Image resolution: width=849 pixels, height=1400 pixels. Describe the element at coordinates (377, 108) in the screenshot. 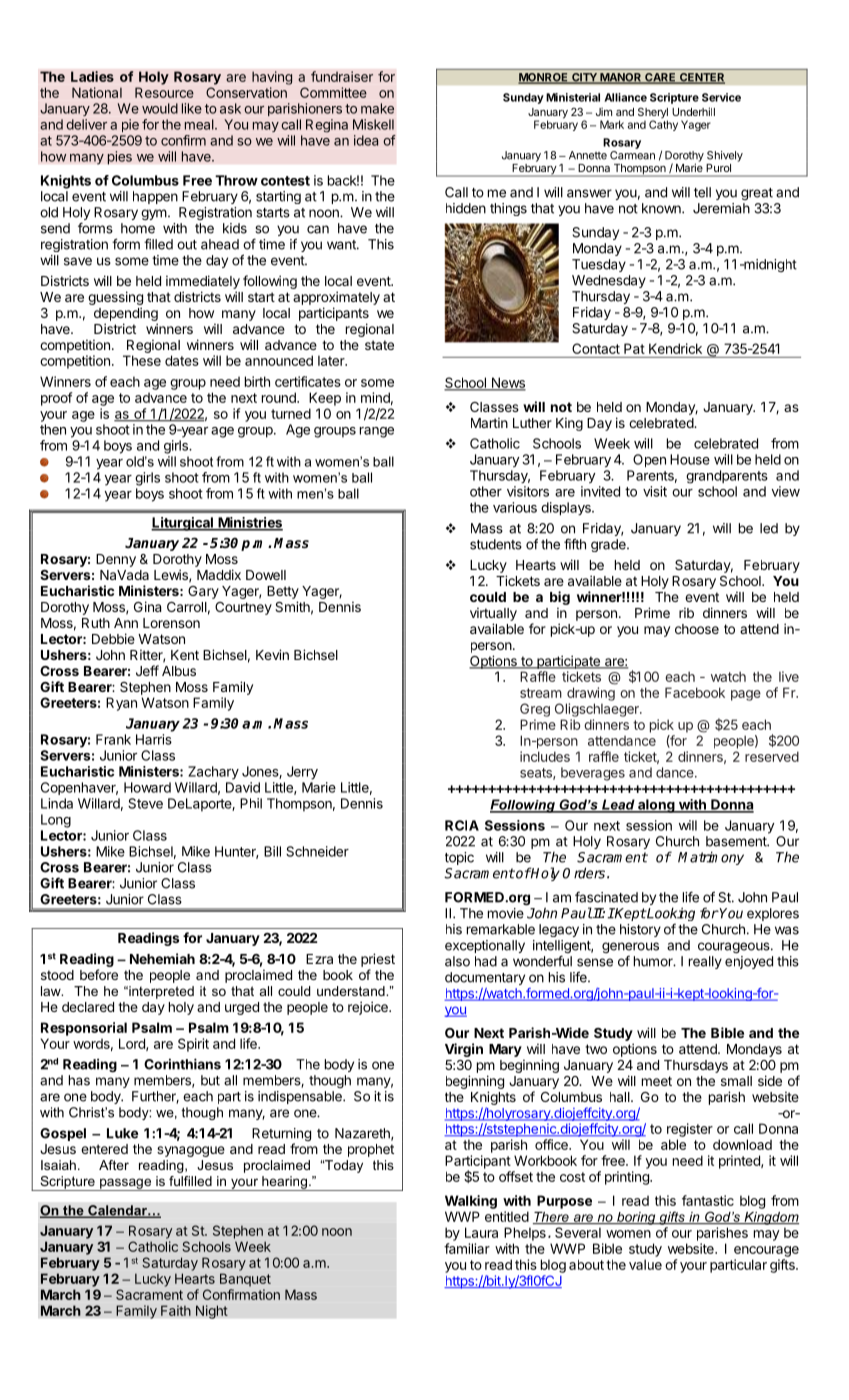

I see `make` at that location.
